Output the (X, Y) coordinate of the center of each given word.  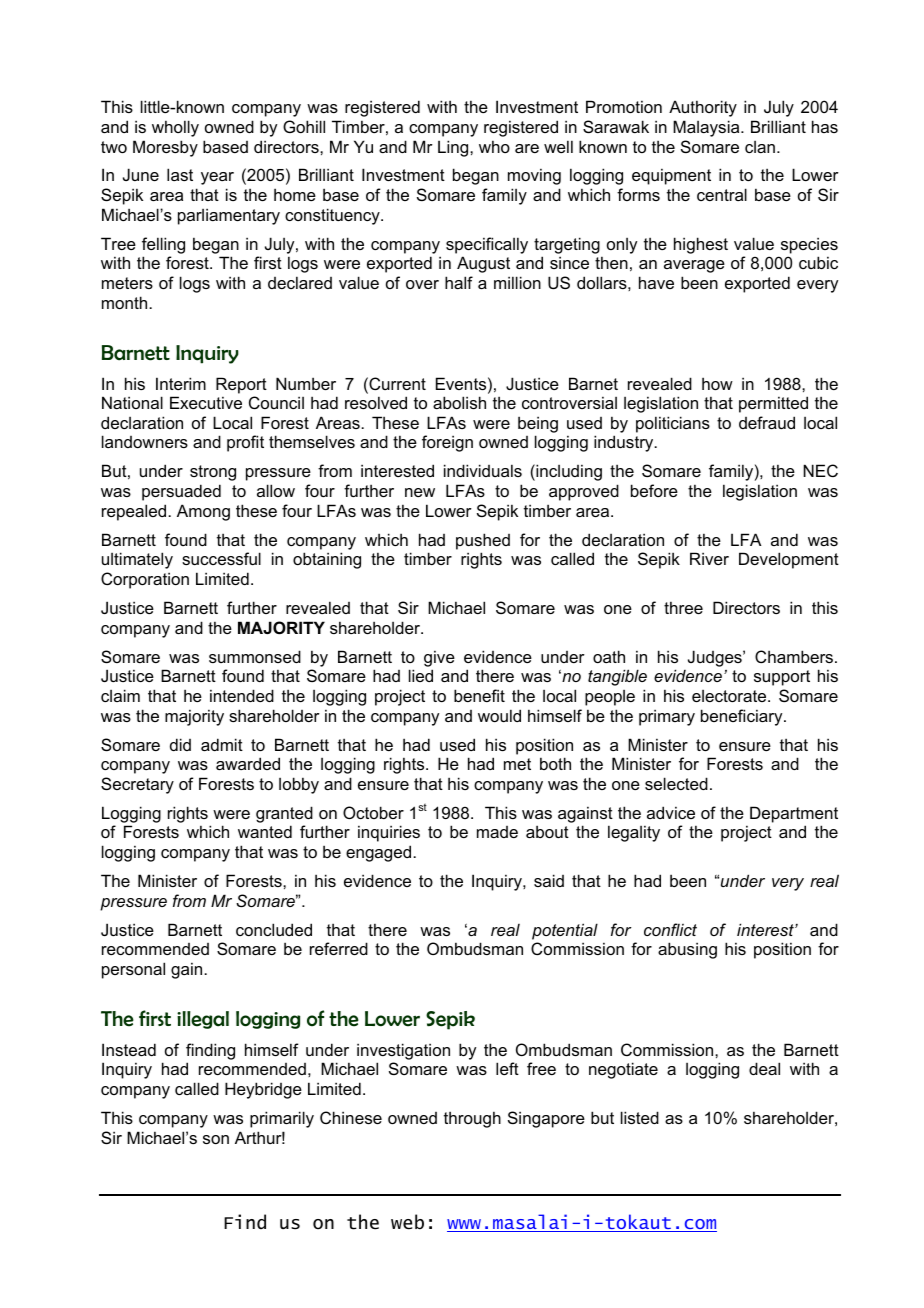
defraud (767, 422)
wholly (175, 128)
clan (760, 147)
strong (213, 473)
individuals (483, 470)
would (499, 715)
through (472, 1119)
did (180, 744)
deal (764, 1068)
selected (676, 783)
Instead (129, 1049)
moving (534, 176)
